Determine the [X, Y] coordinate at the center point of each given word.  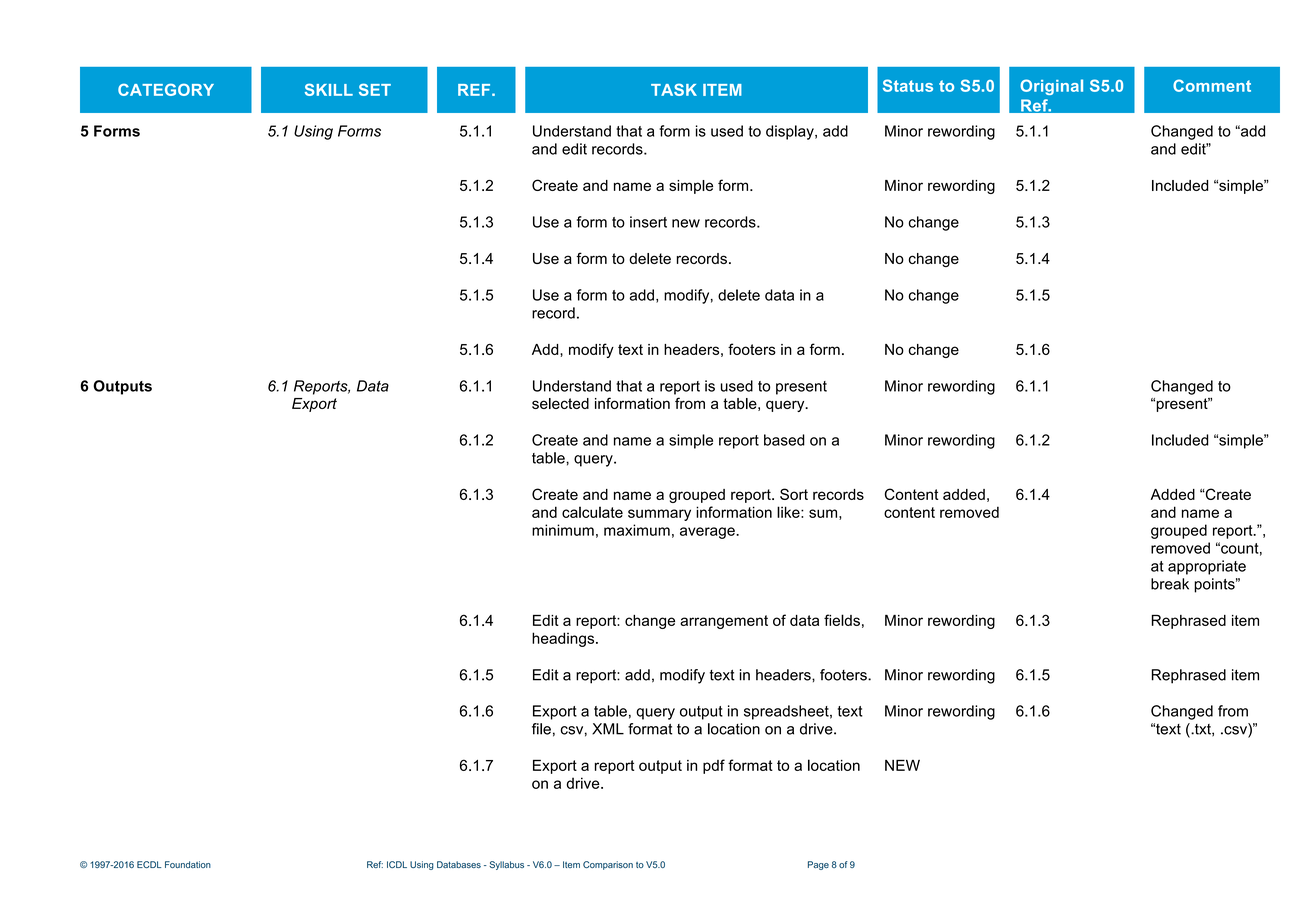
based [784, 440]
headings [564, 639]
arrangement [724, 622]
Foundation [188, 864]
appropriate [1207, 567]
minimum [563, 530]
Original [1051, 87]
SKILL [329, 89]
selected [560, 403]
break [1170, 584]
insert [648, 222]
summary [659, 515]
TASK [674, 90]
